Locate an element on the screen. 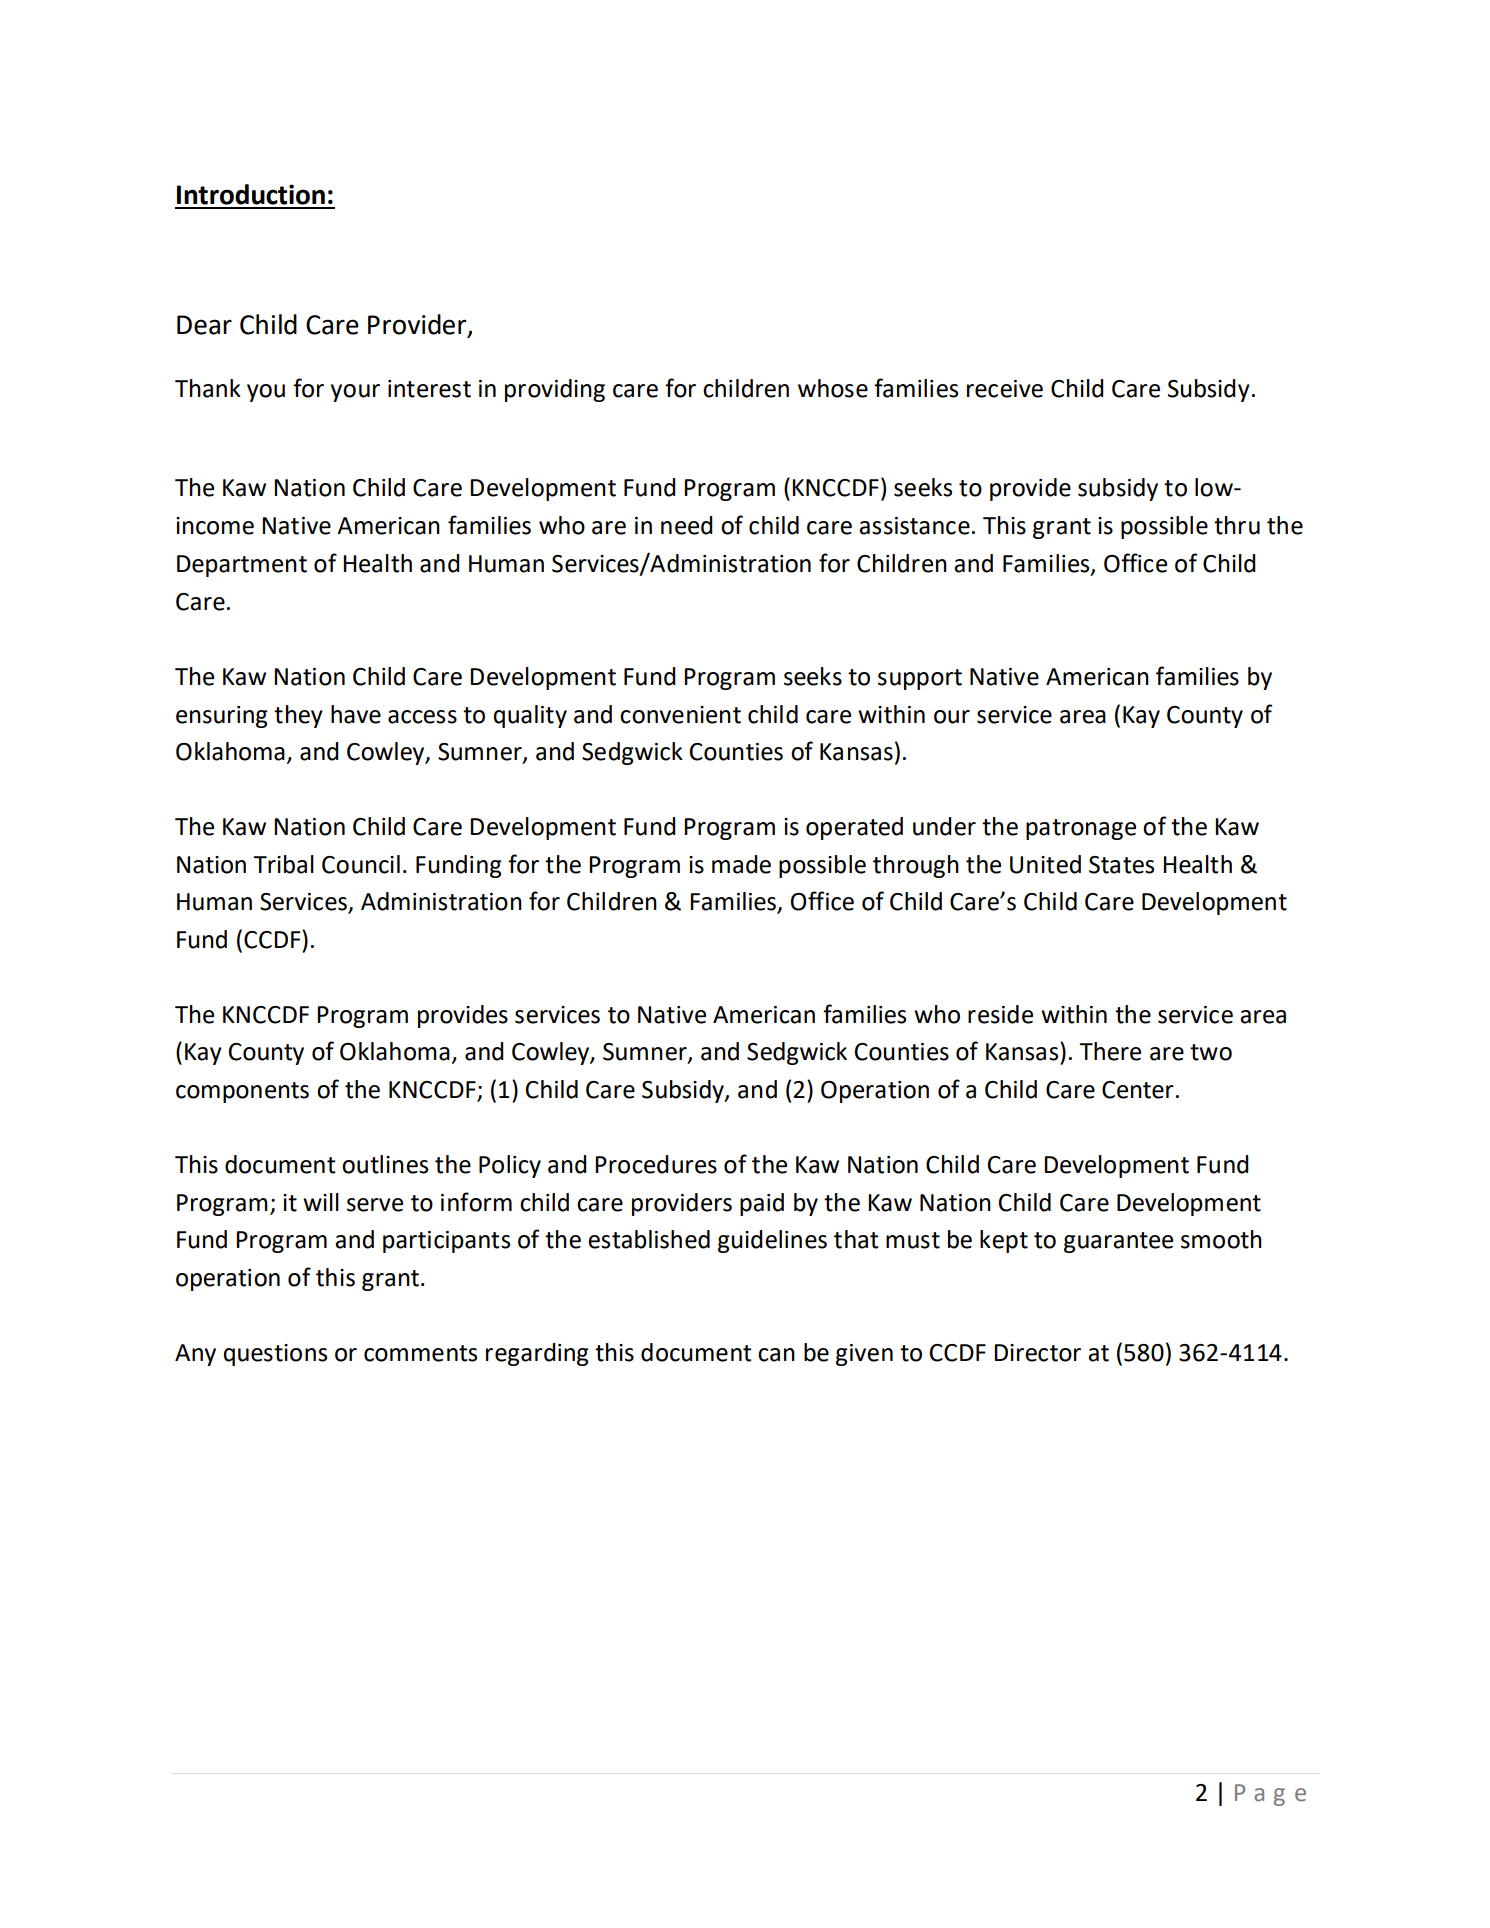 The width and height of the screenshot is (1490, 1928). Center is located at coordinates (1138, 1090).
